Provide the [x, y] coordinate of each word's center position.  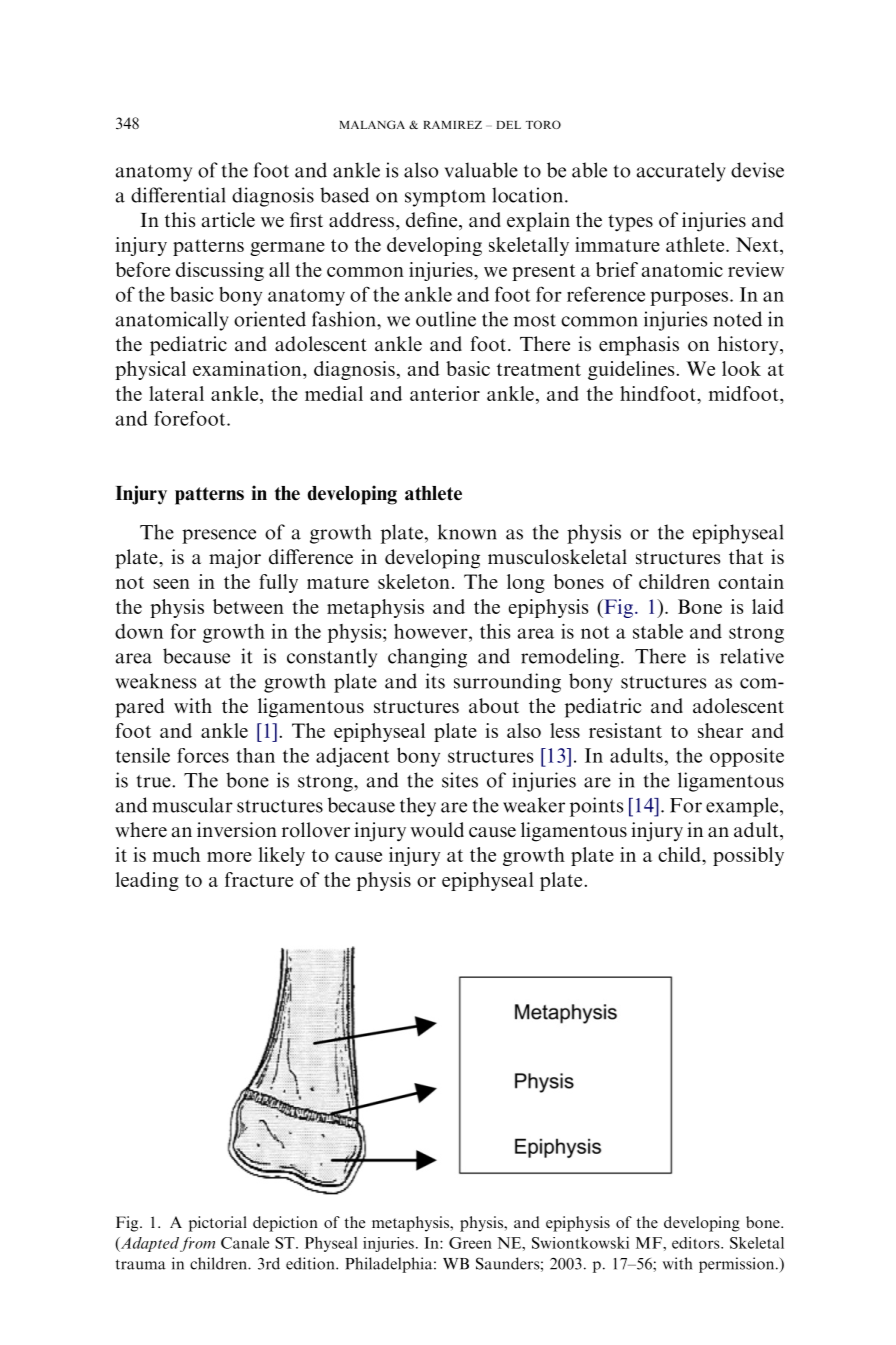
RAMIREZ [452, 125]
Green [470, 1243]
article [228, 219]
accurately [681, 172]
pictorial [218, 1224]
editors [697, 1243]
